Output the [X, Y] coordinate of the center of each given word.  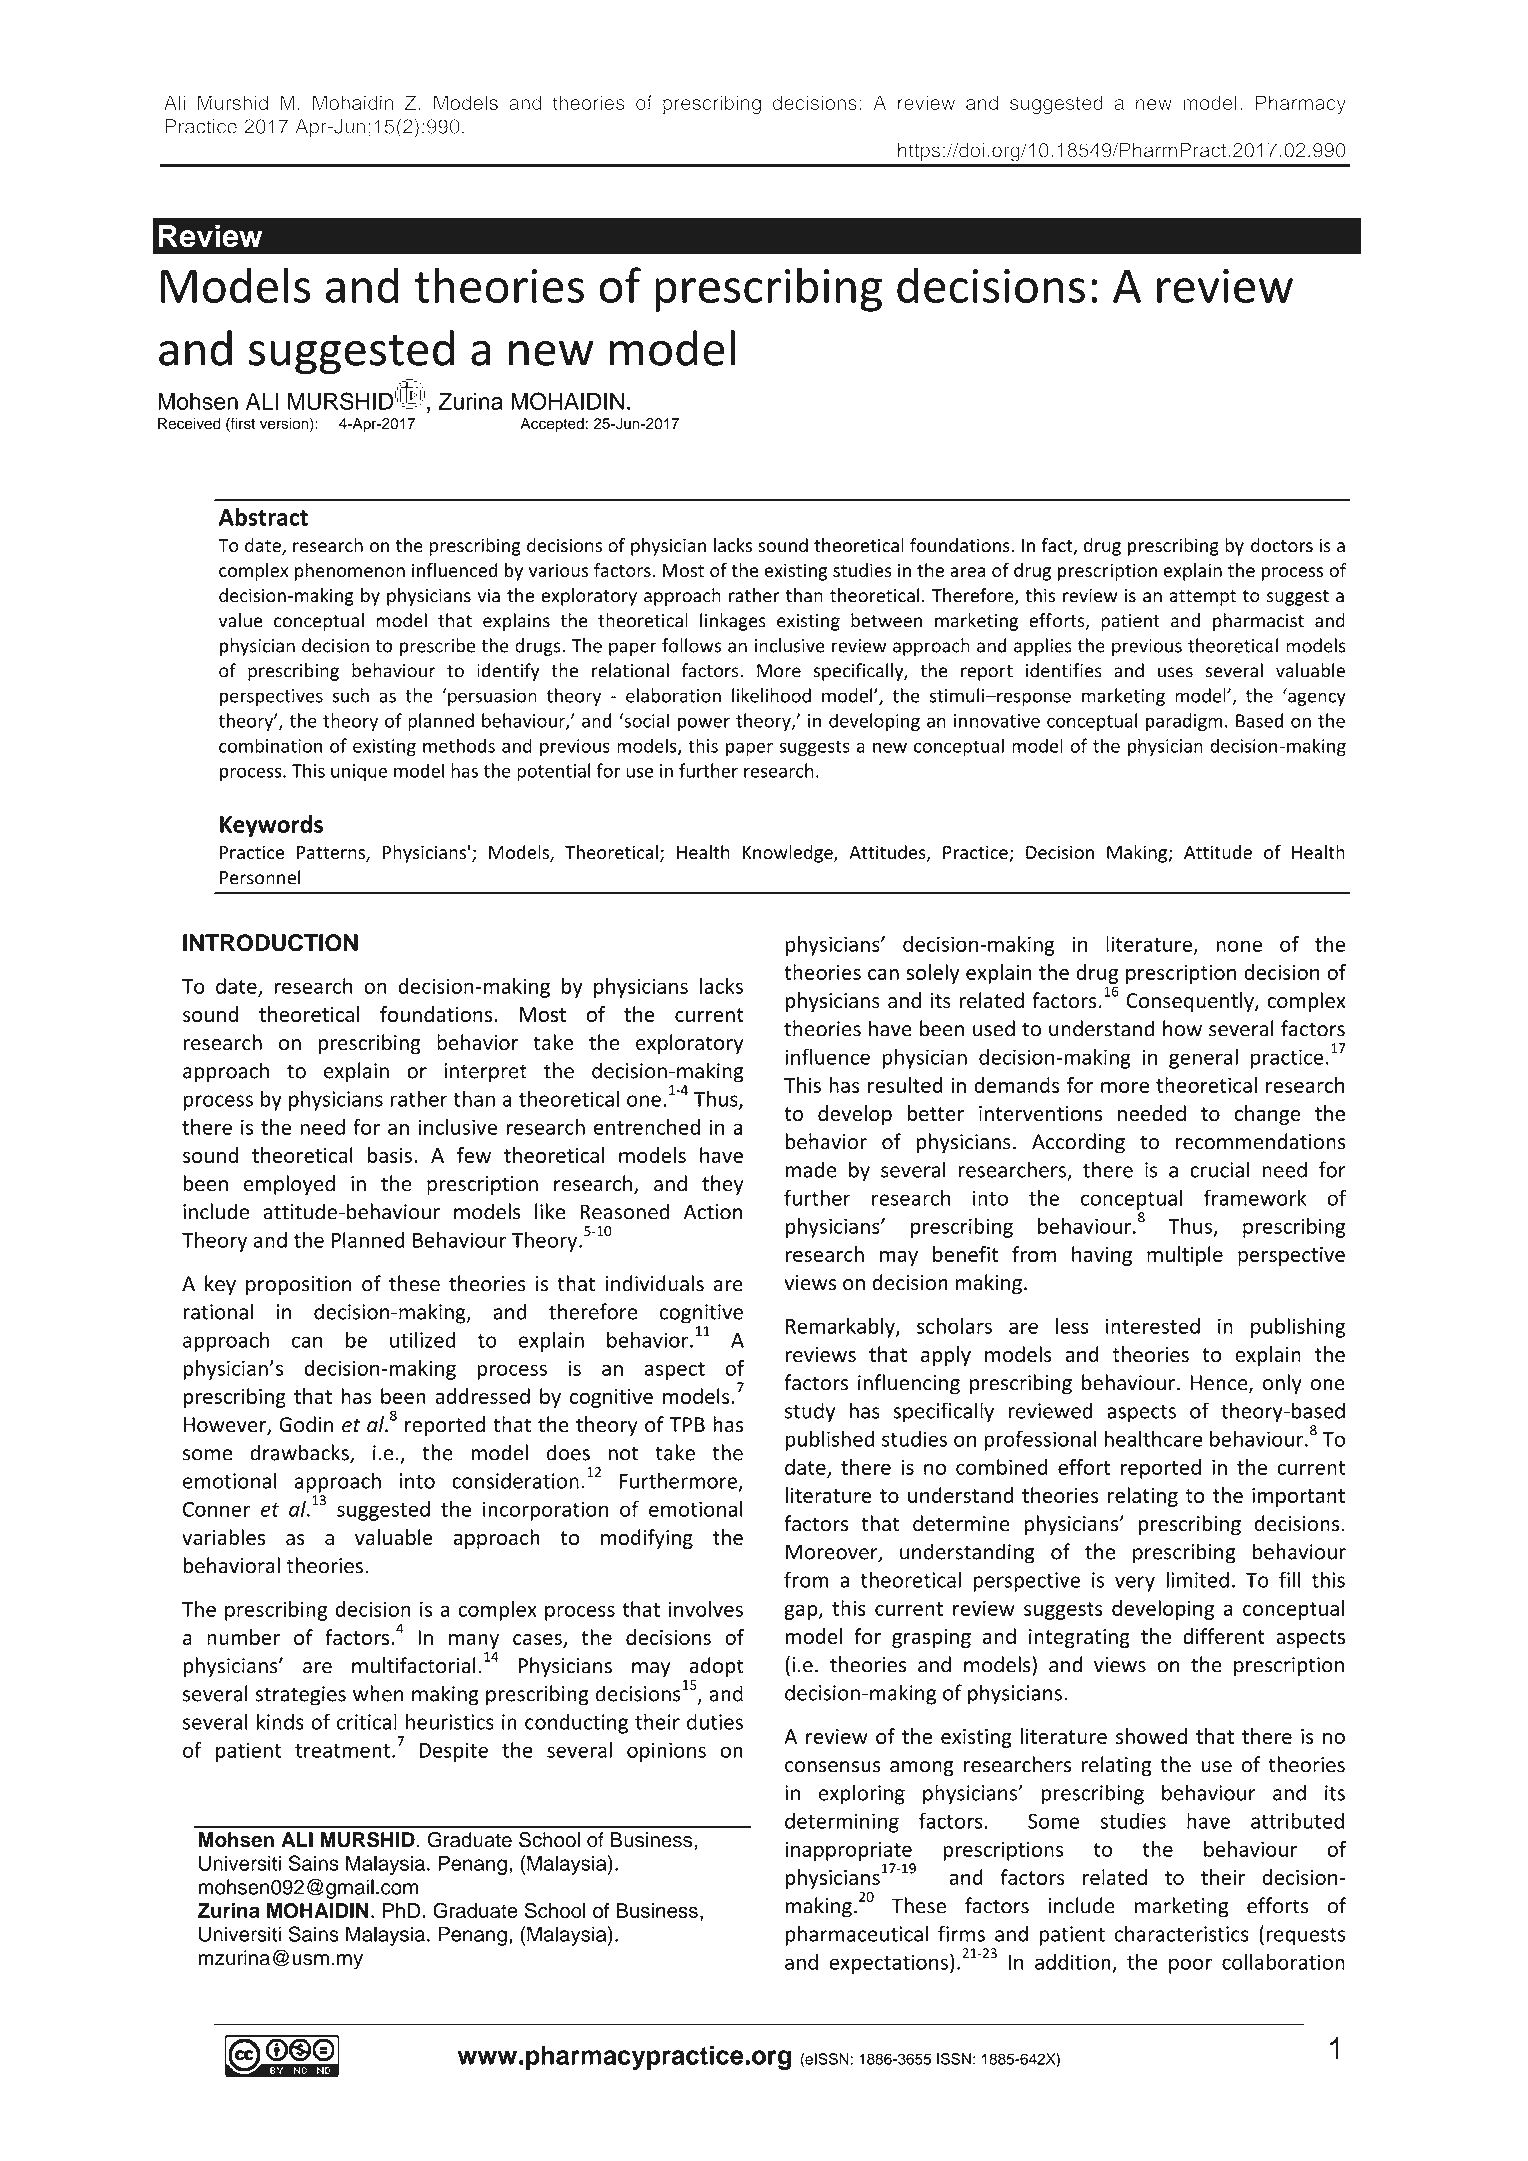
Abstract [263, 517]
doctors [1282, 545]
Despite [453, 1752]
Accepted [552, 425]
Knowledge [789, 854]
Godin [306, 1424]
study [810, 1412]
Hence [1220, 1384]
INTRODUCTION [270, 943]
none [1239, 946]
